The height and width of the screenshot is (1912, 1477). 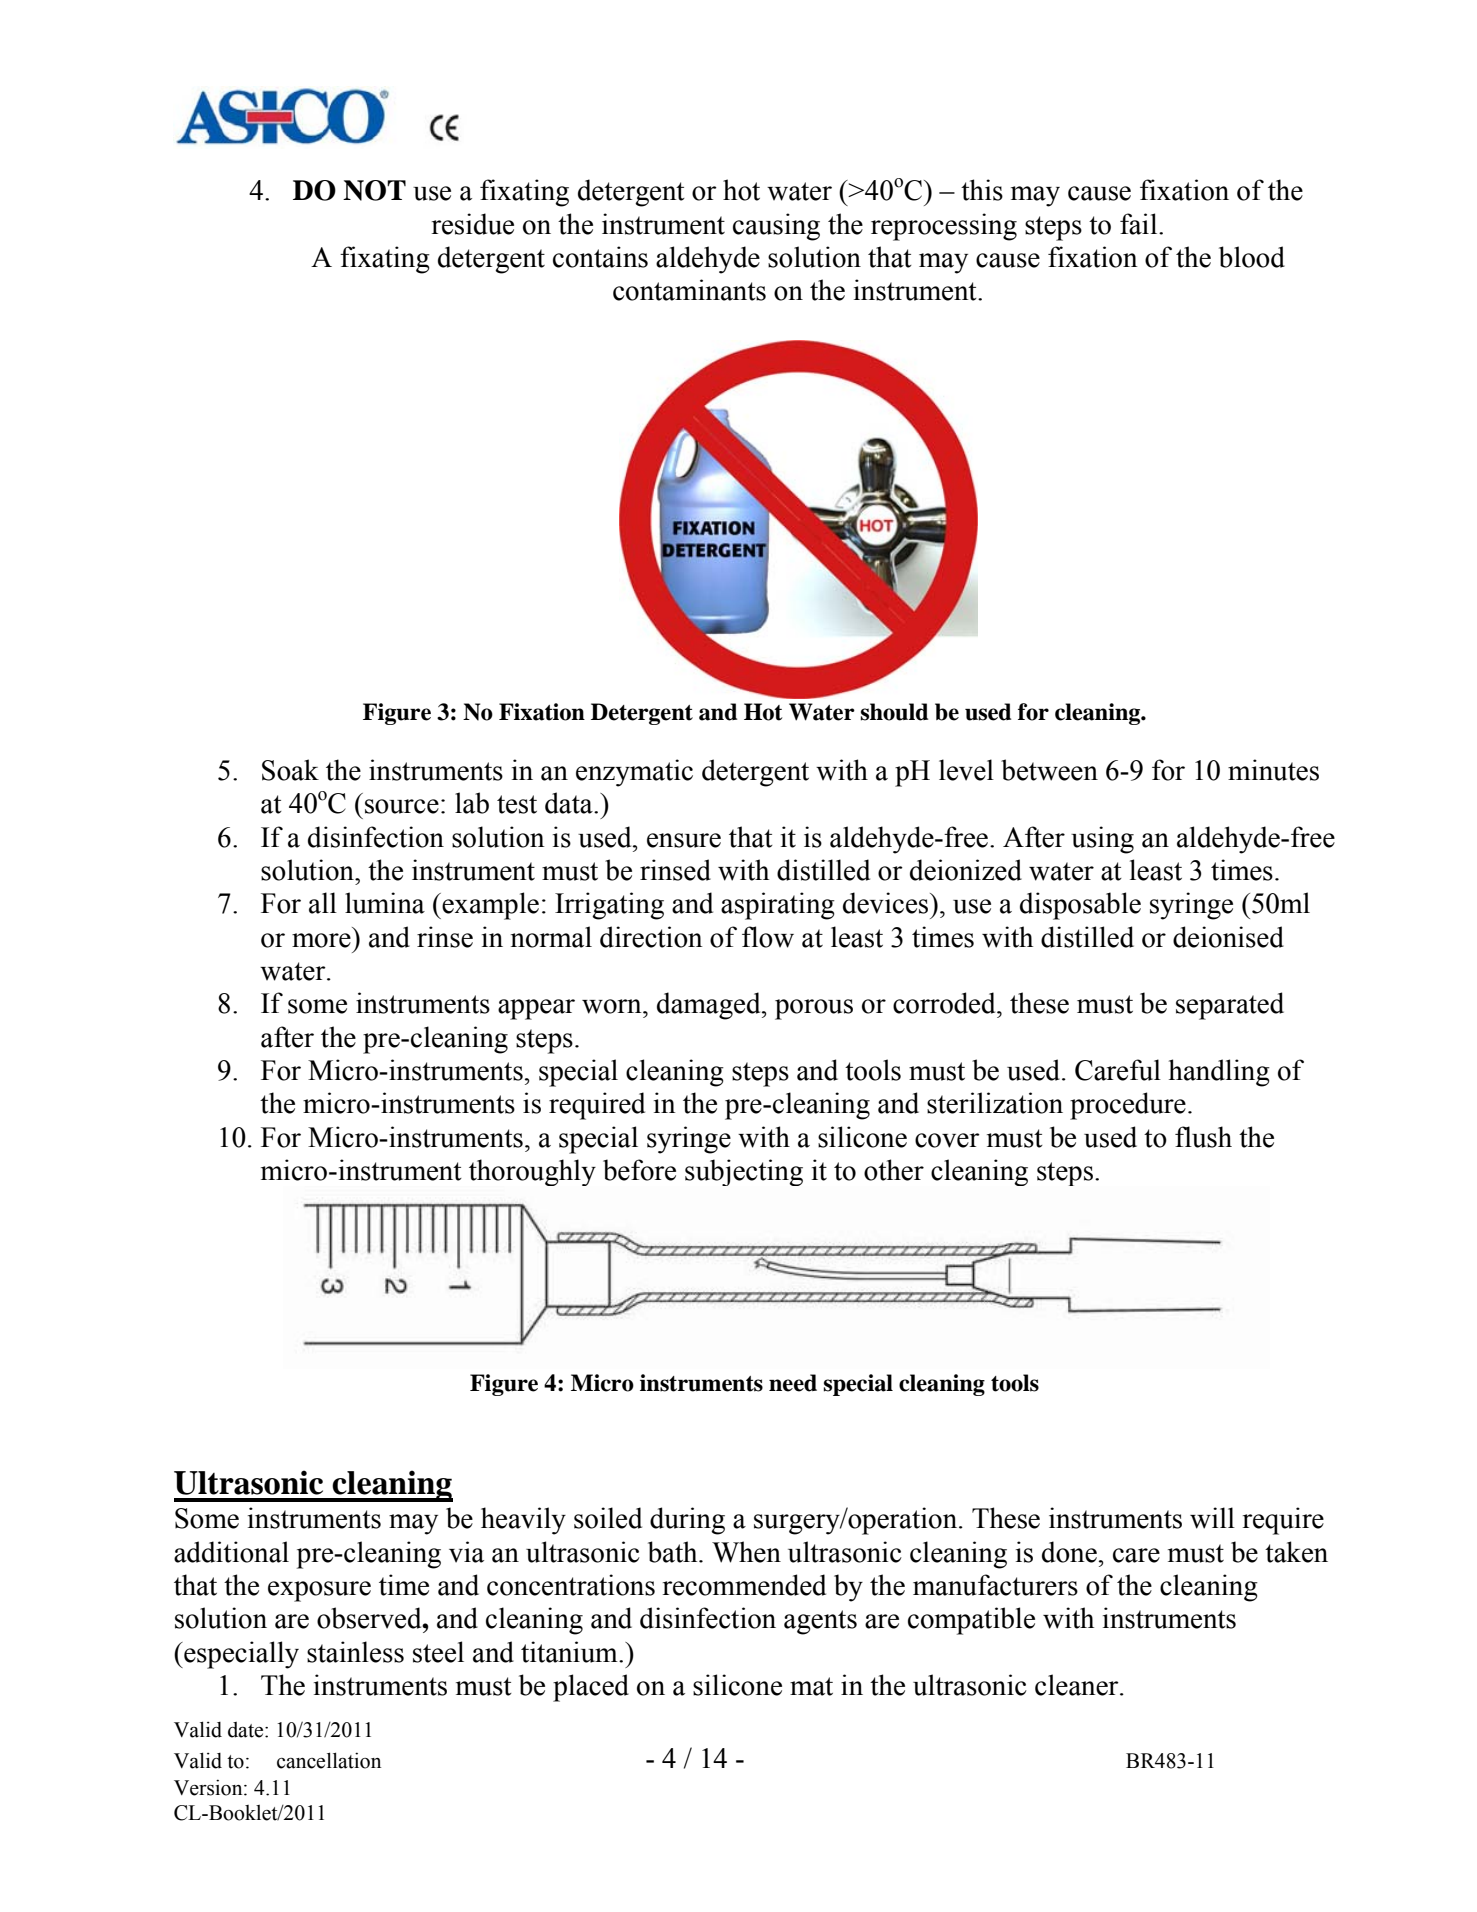 I want to click on minutes, so click(x=1273, y=770).
